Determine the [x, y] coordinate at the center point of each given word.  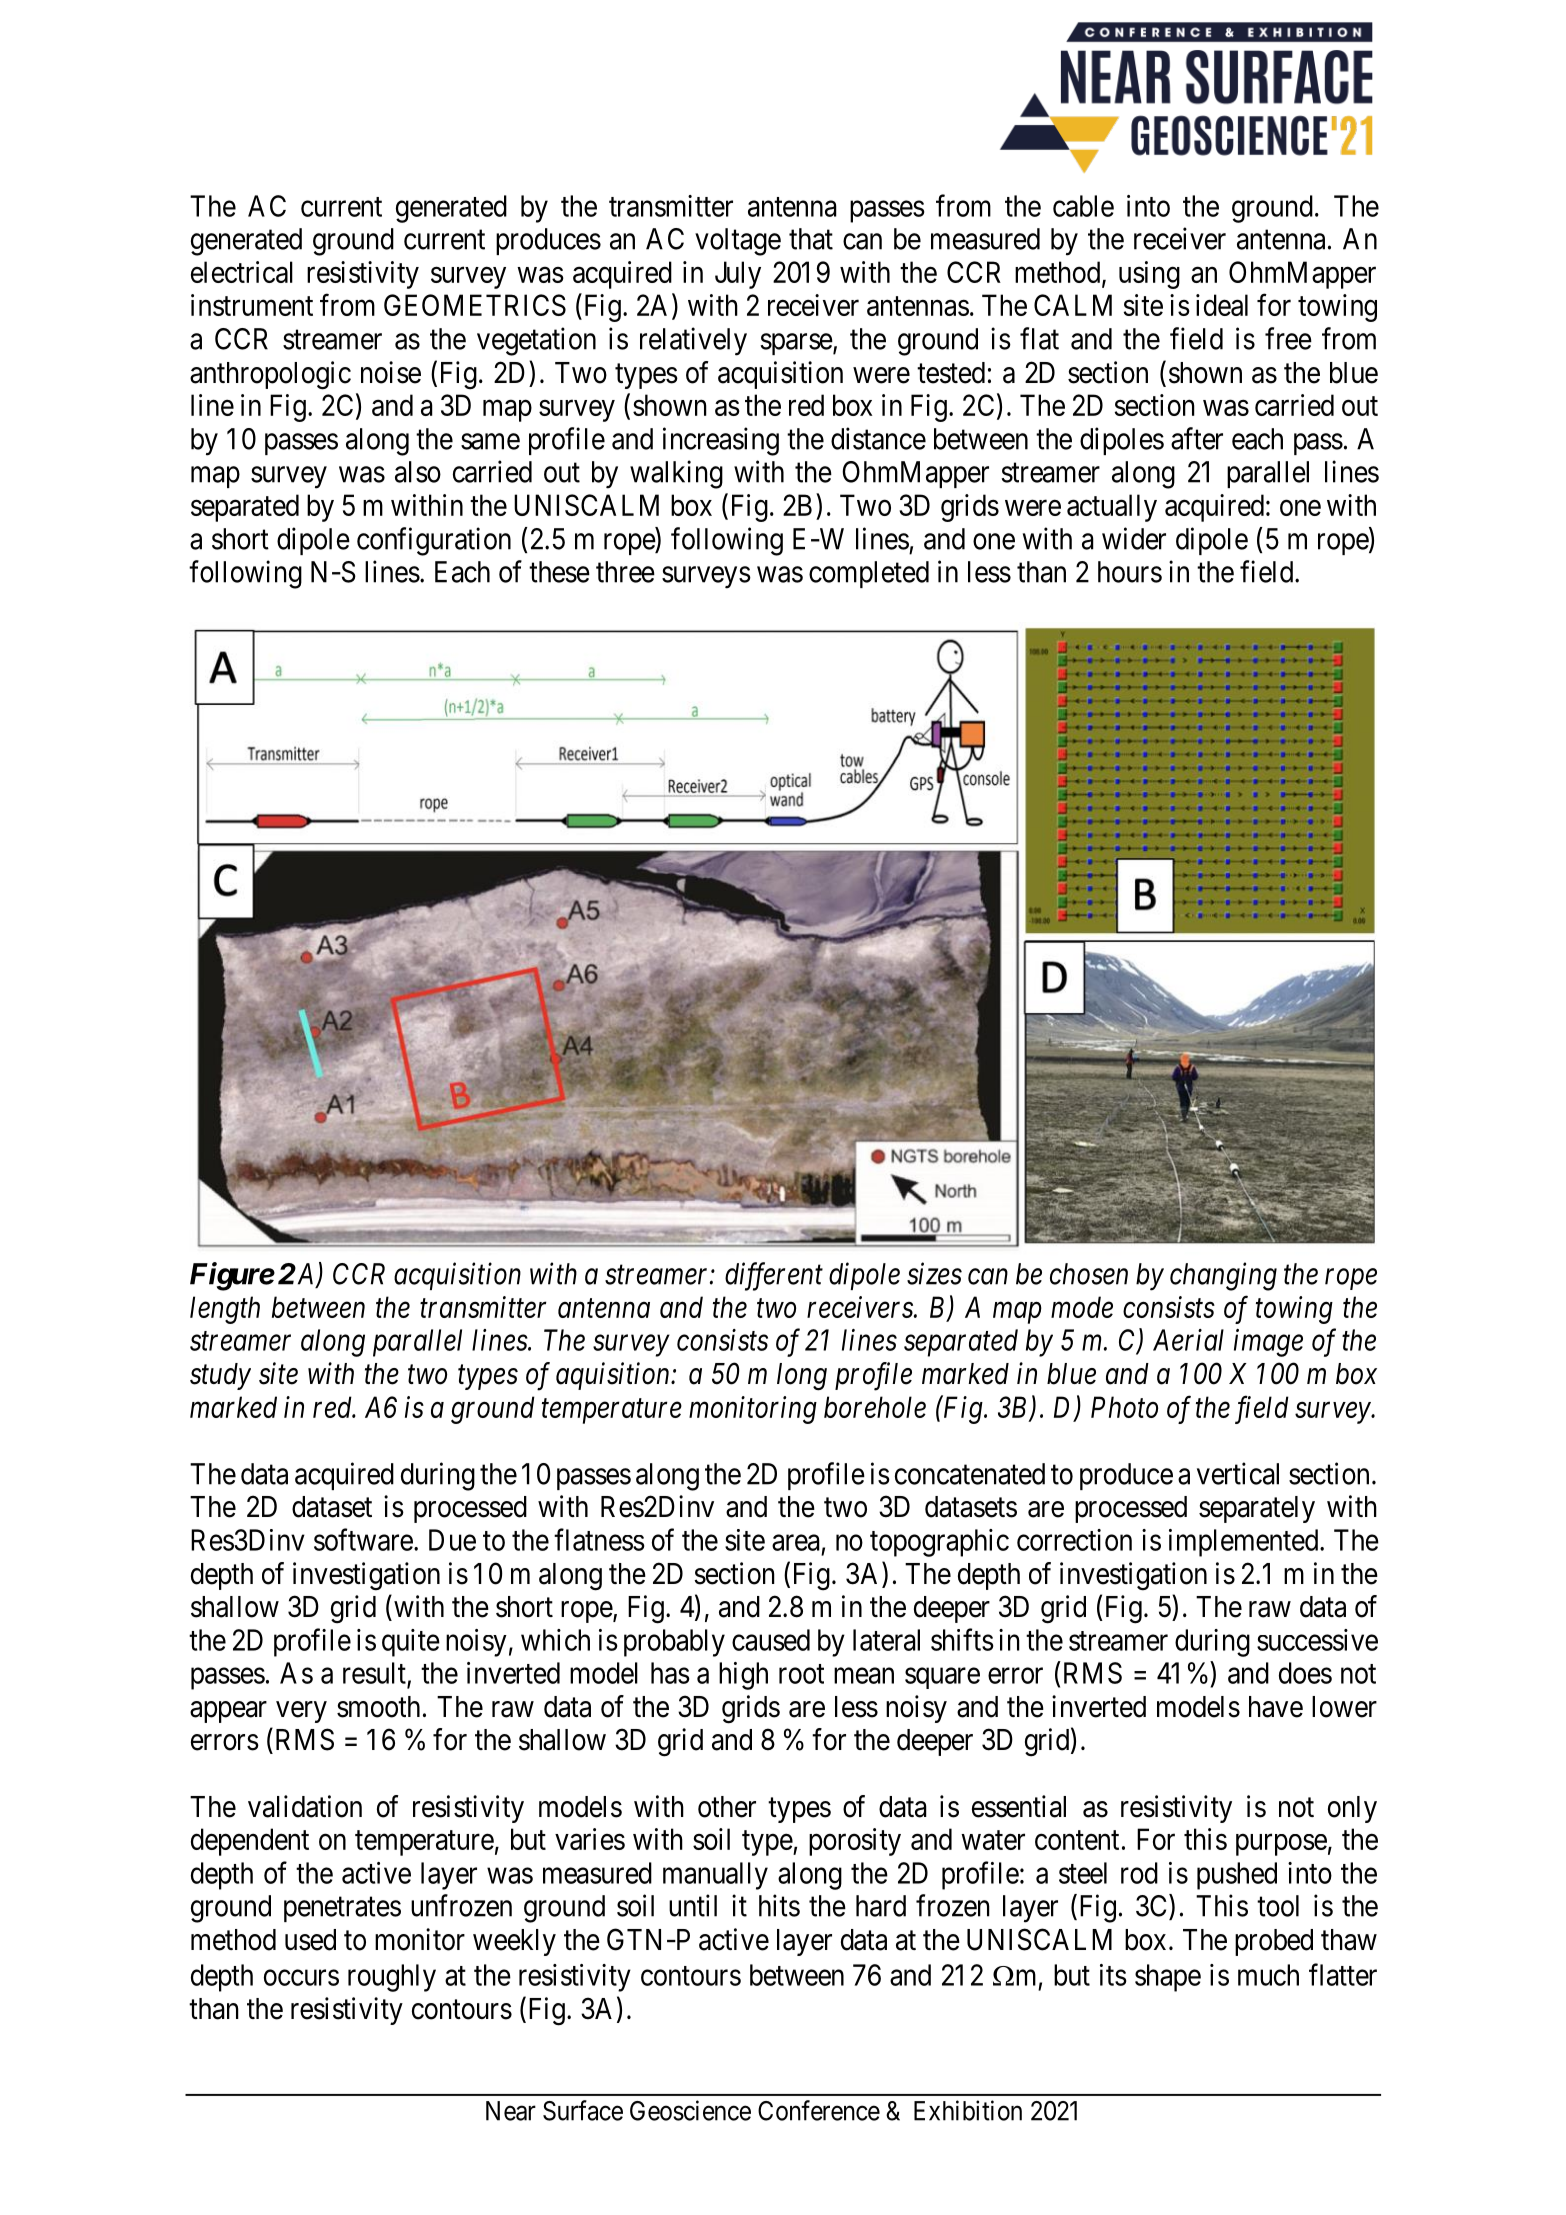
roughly [392, 1978]
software [363, 1539]
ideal [1222, 305]
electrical [242, 272]
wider [1134, 538]
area [796, 1543]
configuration [434, 541]
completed [869, 574]
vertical [1238, 1473]
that [811, 239]
